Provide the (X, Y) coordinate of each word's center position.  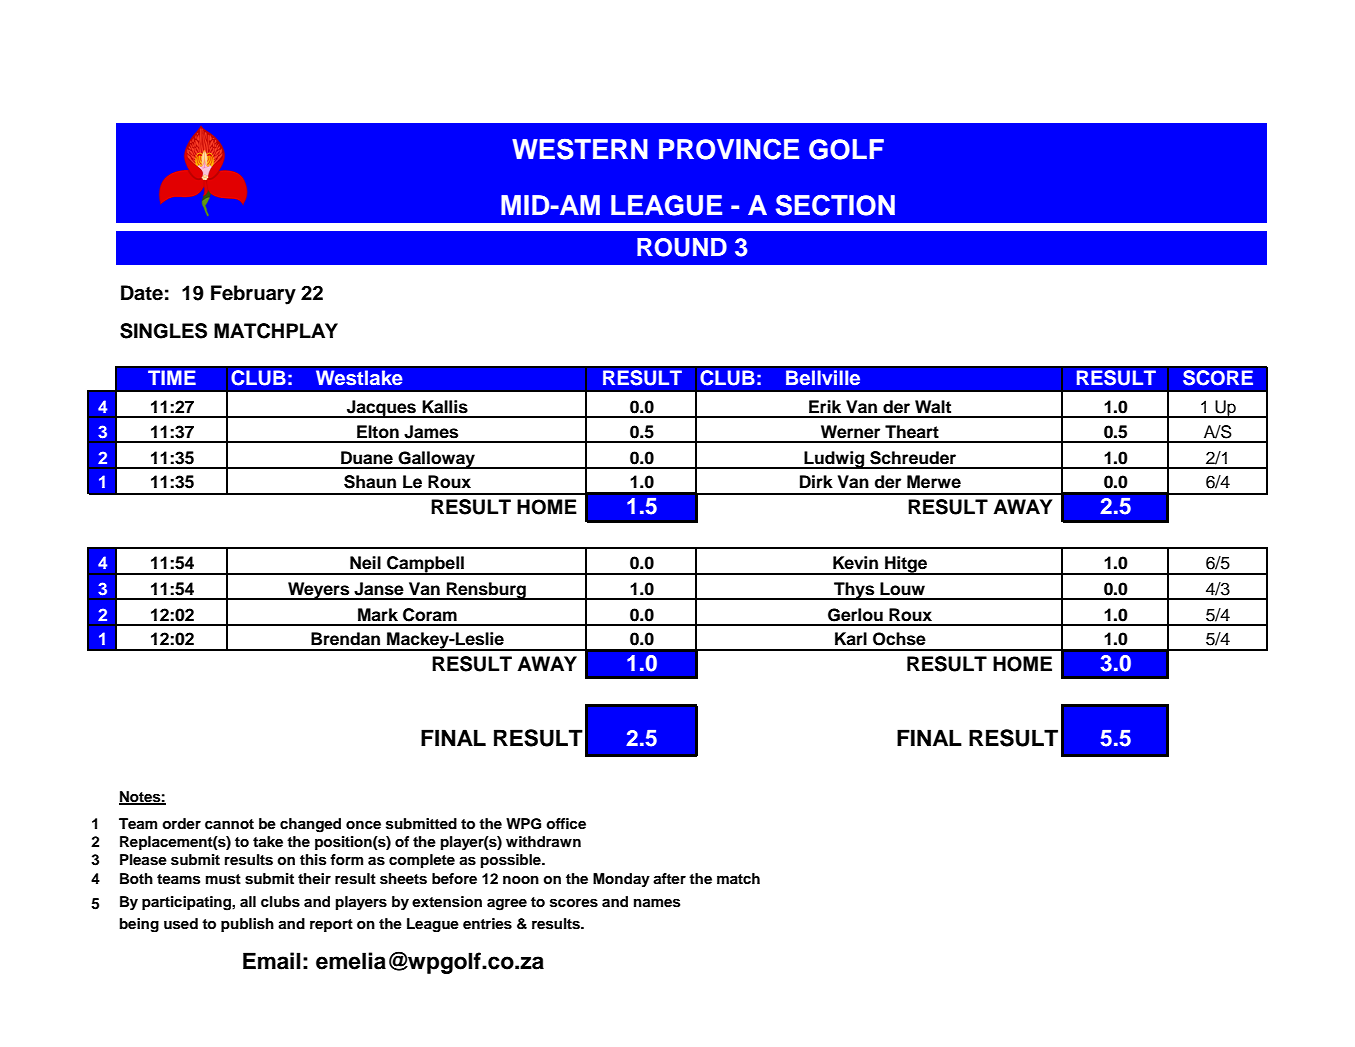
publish (247, 925)
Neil (365, 563)
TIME (172, 377)
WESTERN (580, 149)
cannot (229, 824)
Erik (825, 406)
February (253, 295)
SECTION (835, 205)
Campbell (425, 565)
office (566, 823)
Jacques (382, 409)
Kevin (855, 563)
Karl (851, 639)
